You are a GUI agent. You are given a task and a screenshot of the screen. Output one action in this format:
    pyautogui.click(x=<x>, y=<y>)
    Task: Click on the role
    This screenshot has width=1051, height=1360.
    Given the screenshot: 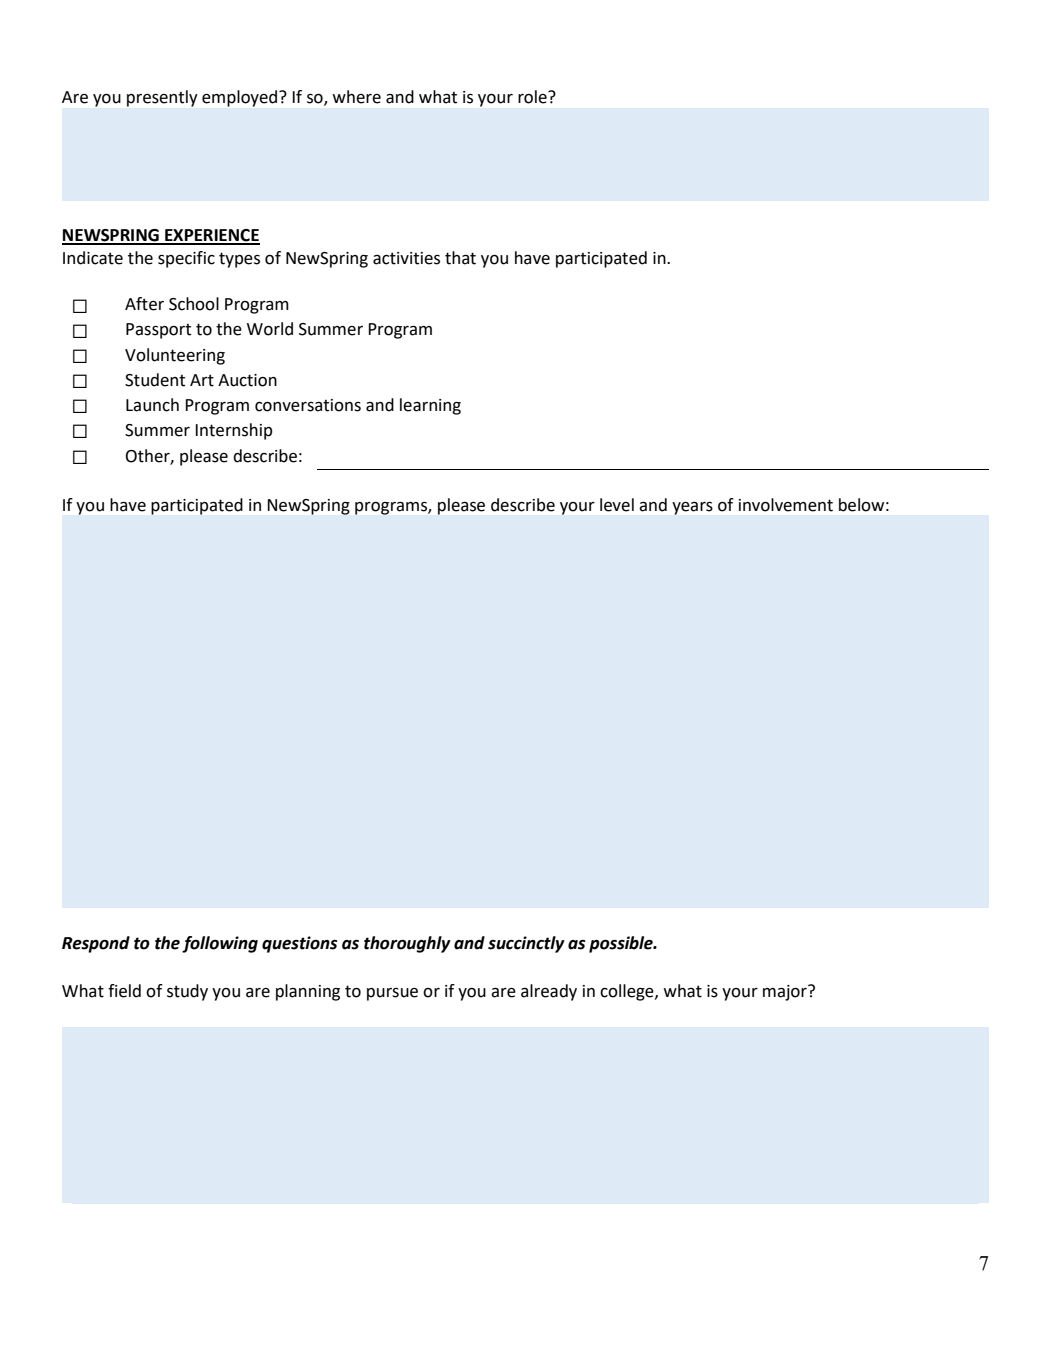 What is the action you would take?
    pyautogui.click(x=533, y=97)
